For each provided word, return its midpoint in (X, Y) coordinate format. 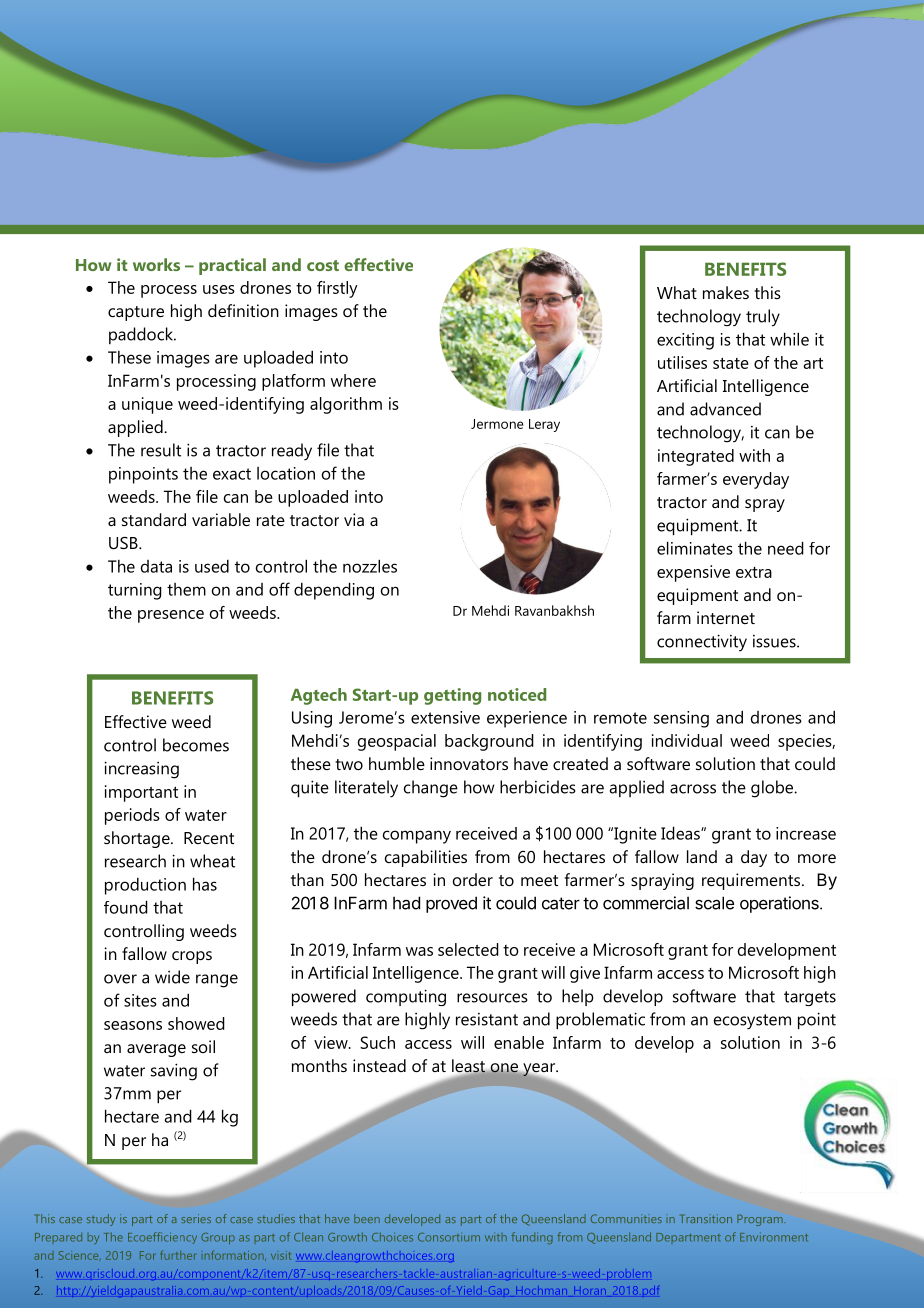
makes (726, 292)
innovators (469, 763)
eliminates (695, 548)
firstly (337, 289)
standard (154, 519)
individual (687, 740)
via (354, 519)
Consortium (449, 1237)
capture (136, 313)
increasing (141, 770)
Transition (706, 1218)
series (196, 1218)
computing (406, 997)
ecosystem (752, 1021)
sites (140, 1000)
